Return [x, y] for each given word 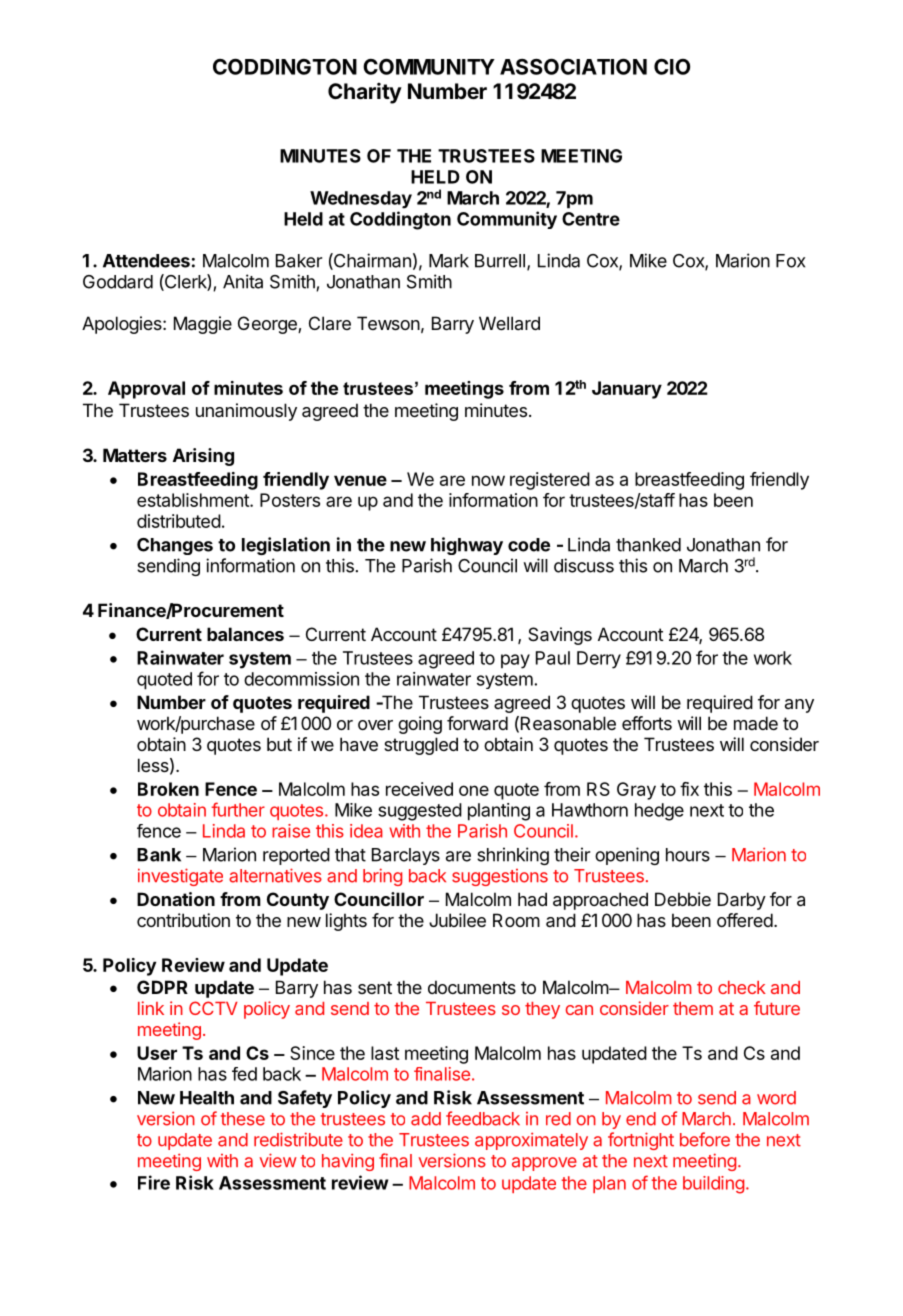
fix [689, 789]
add [426, 1119]
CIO [672, 67]
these [243, 1119]
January [627, 390]
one [474, 790]
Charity [365, 93]
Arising [203, 457]
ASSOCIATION [573, 66]
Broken [168, 789]
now [488, 480]
